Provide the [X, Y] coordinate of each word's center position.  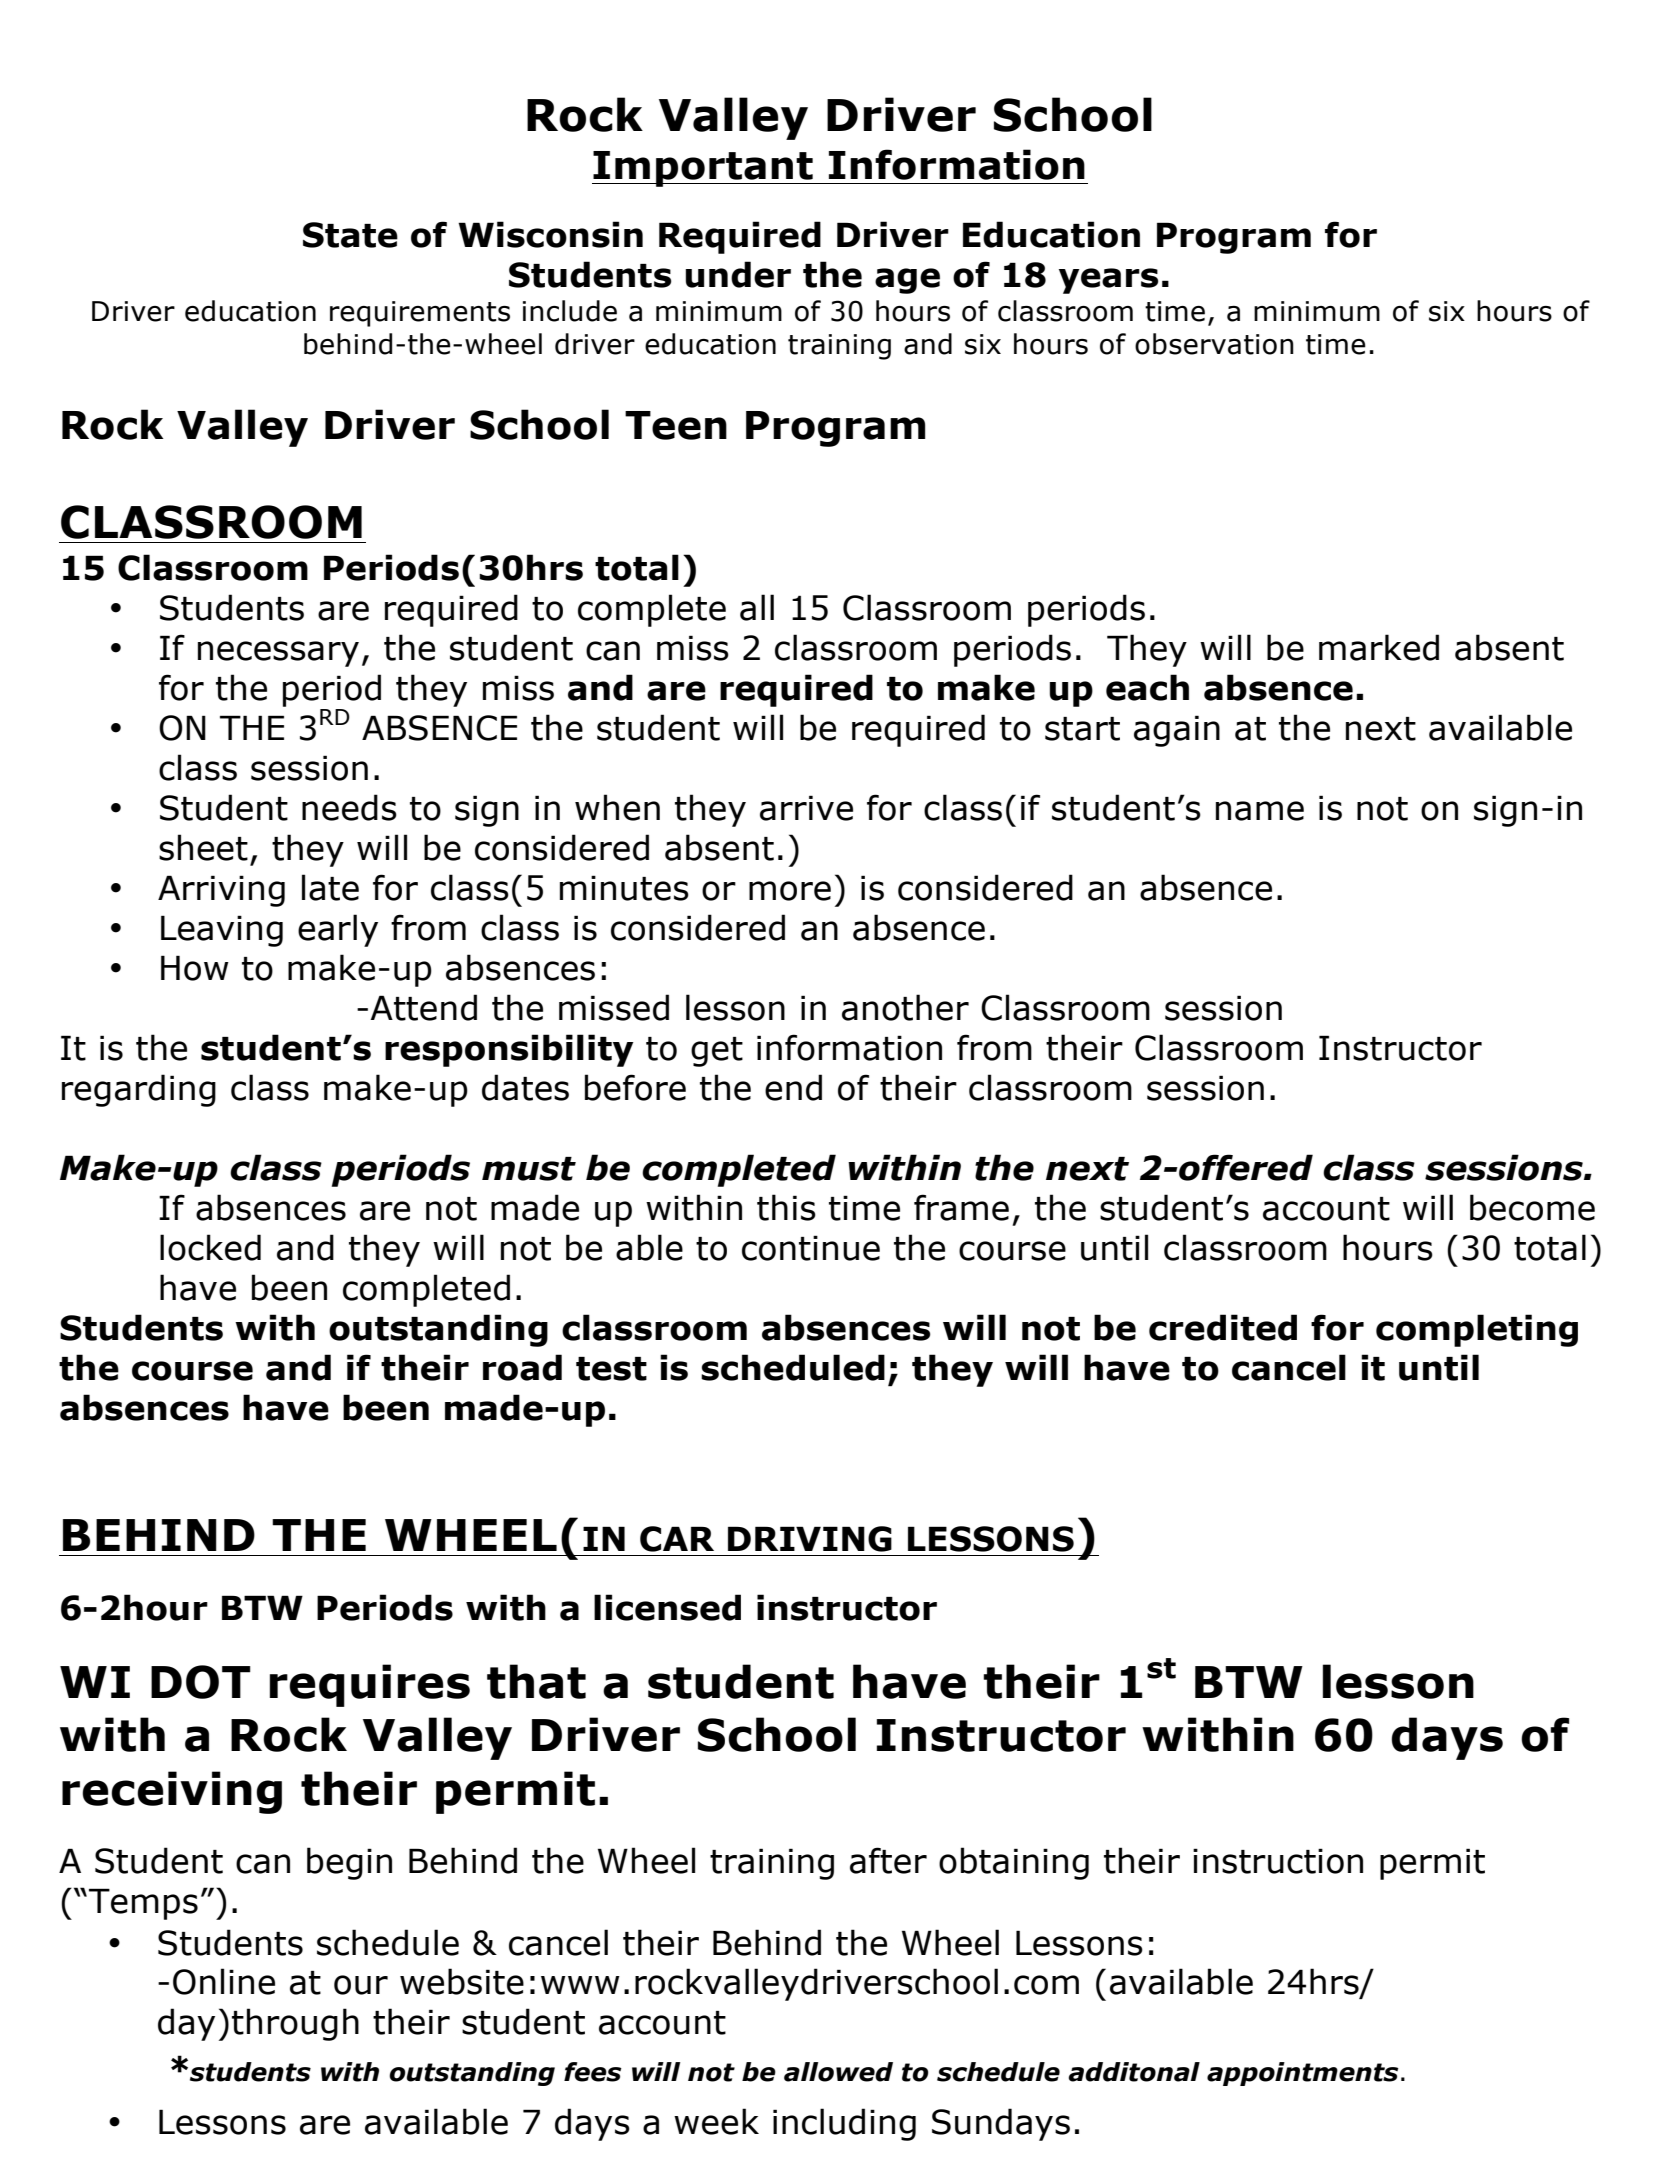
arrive [806, 808]
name [1260, 811]
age [907, 281]
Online [224, 1981]
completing [1477, 1330]
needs [349, 807]
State [350, 235]
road [522, 1367]
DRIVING [810, 1539]
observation [1214, 344]
